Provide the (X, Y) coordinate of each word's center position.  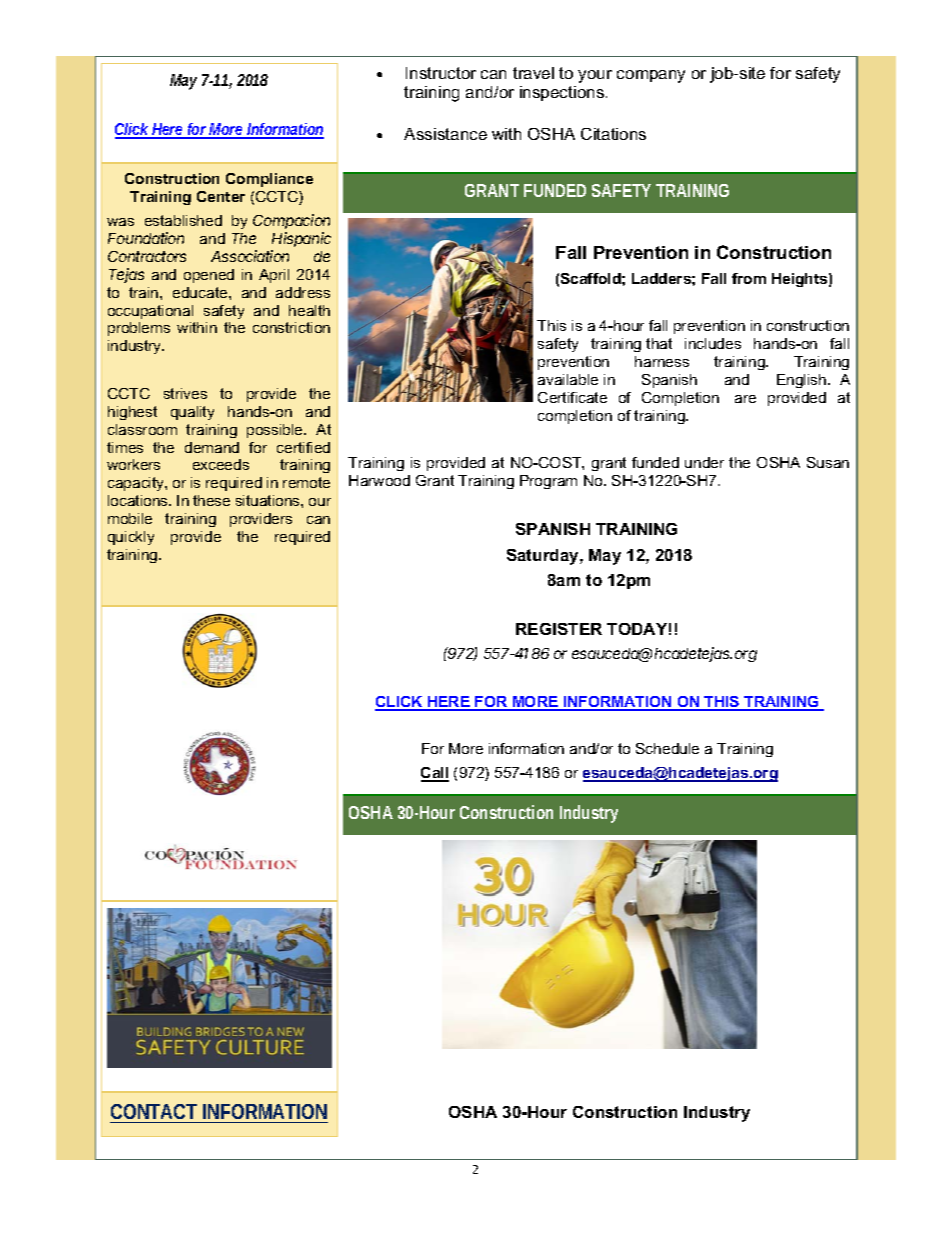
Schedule (667, 748)
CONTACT (154, 1111)
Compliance (269, 180)
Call (435, 774)
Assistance (445, 134)
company (651, 76)
